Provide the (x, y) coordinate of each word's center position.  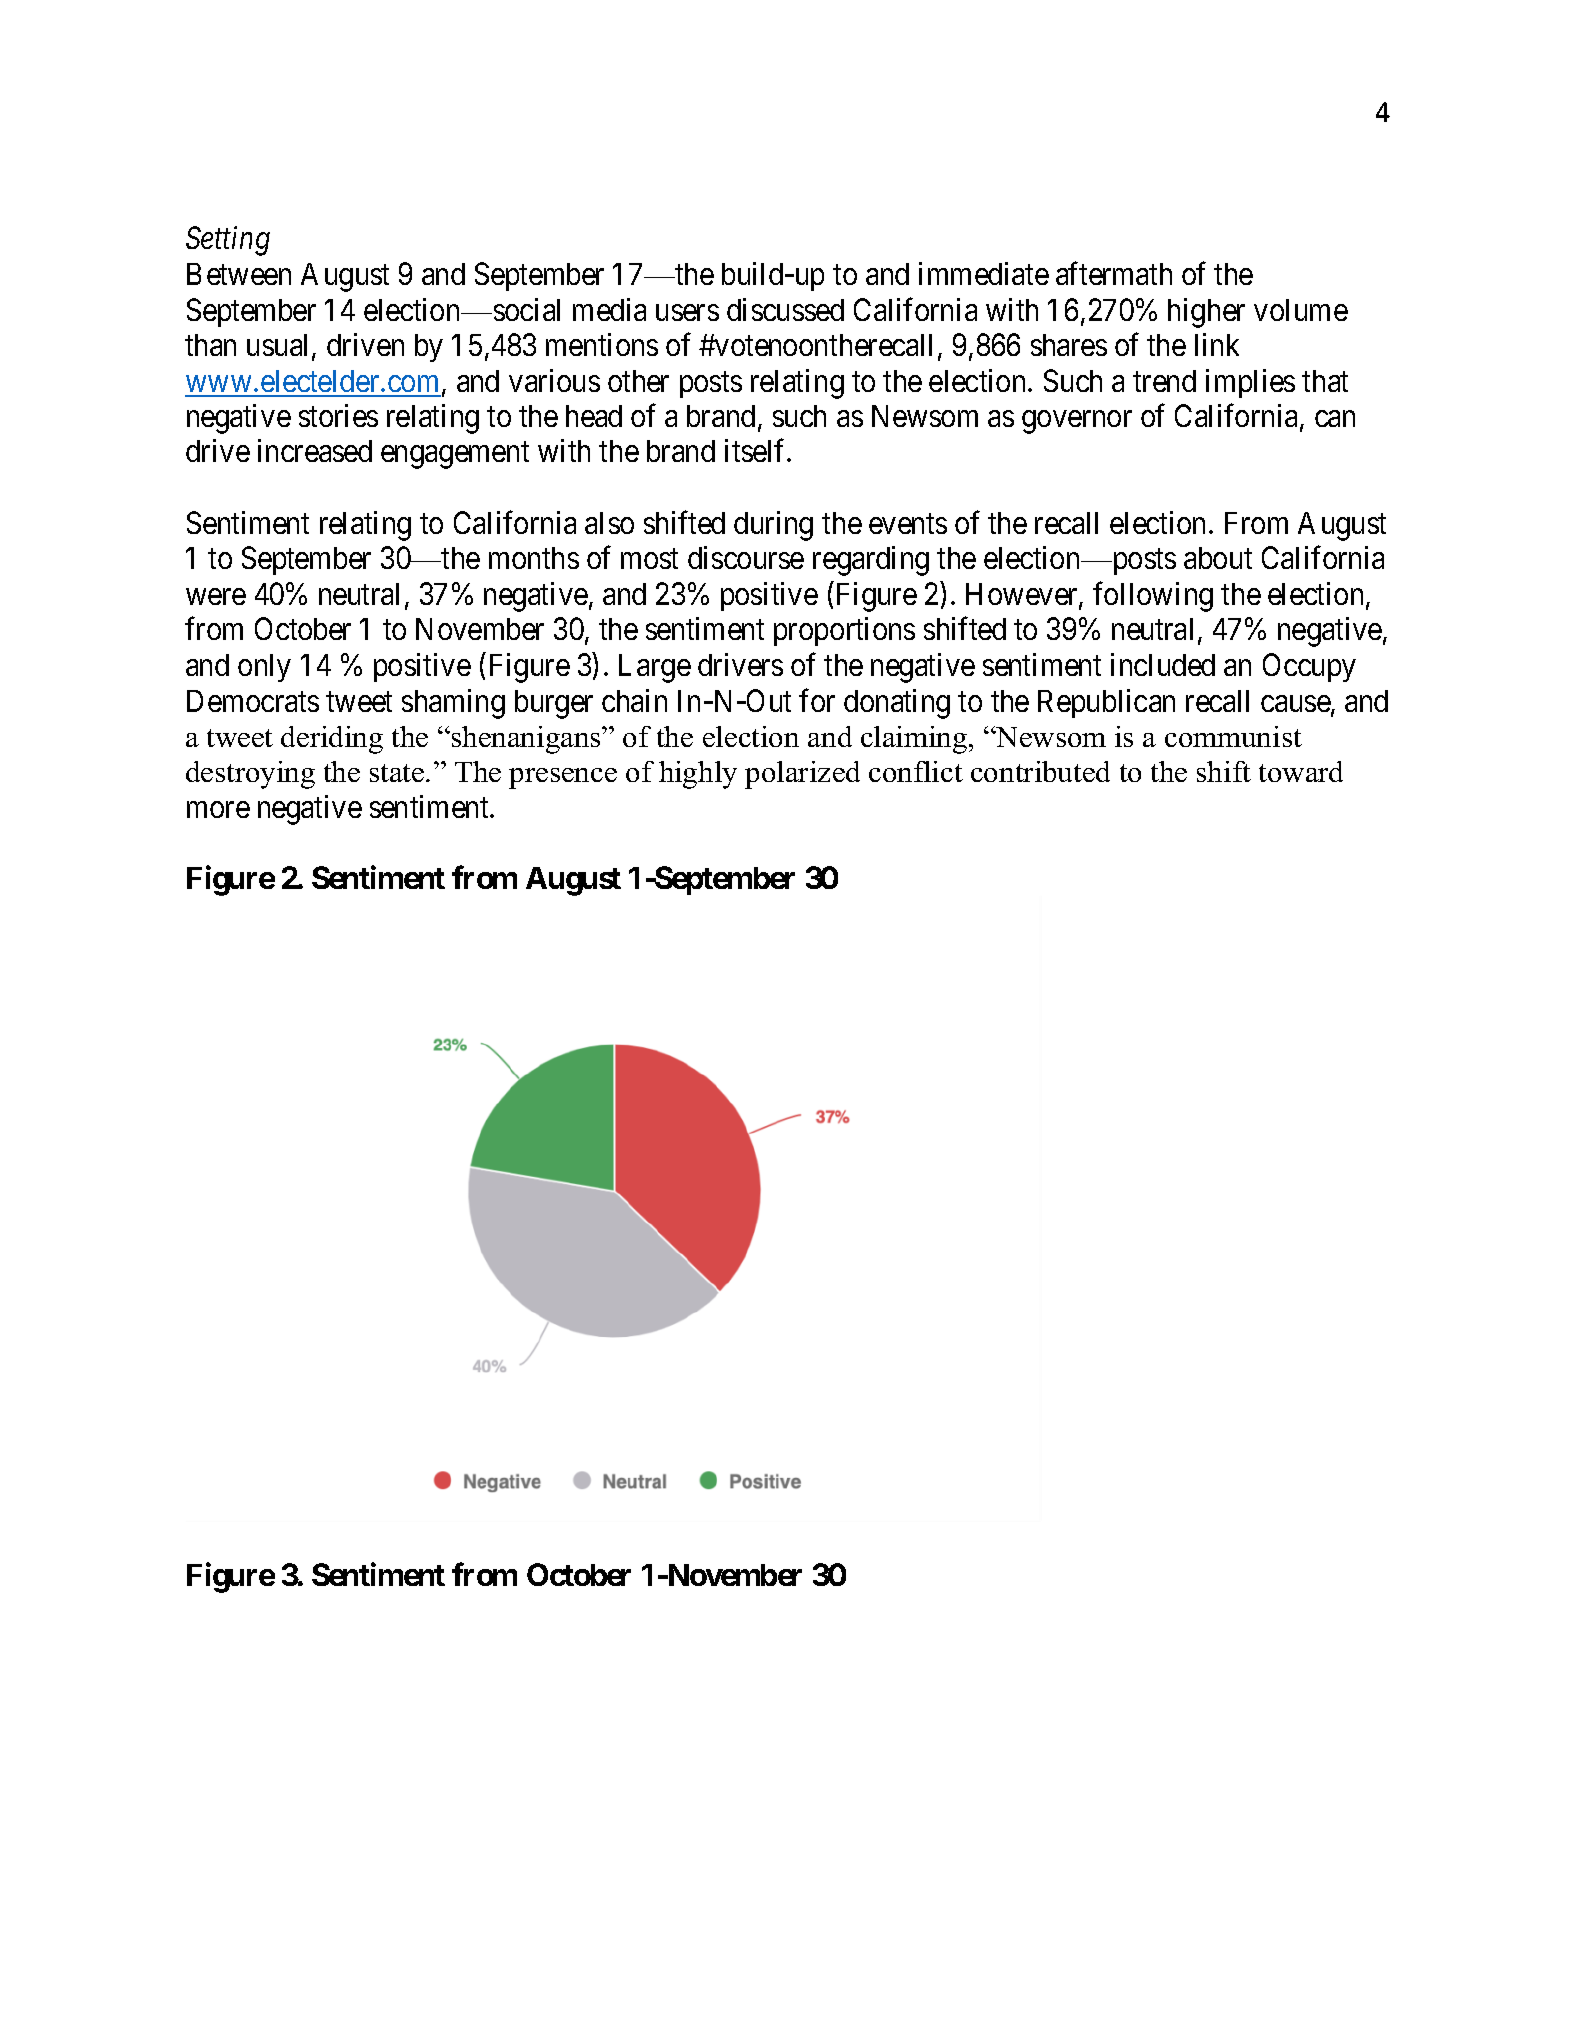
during (773, 526)
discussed (785, 309)
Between (239, 274)
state (398, 773)
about (1218, 558)
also (609, 523)
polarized (802, 775)
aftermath (1114, 273)
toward (1301, 771)
